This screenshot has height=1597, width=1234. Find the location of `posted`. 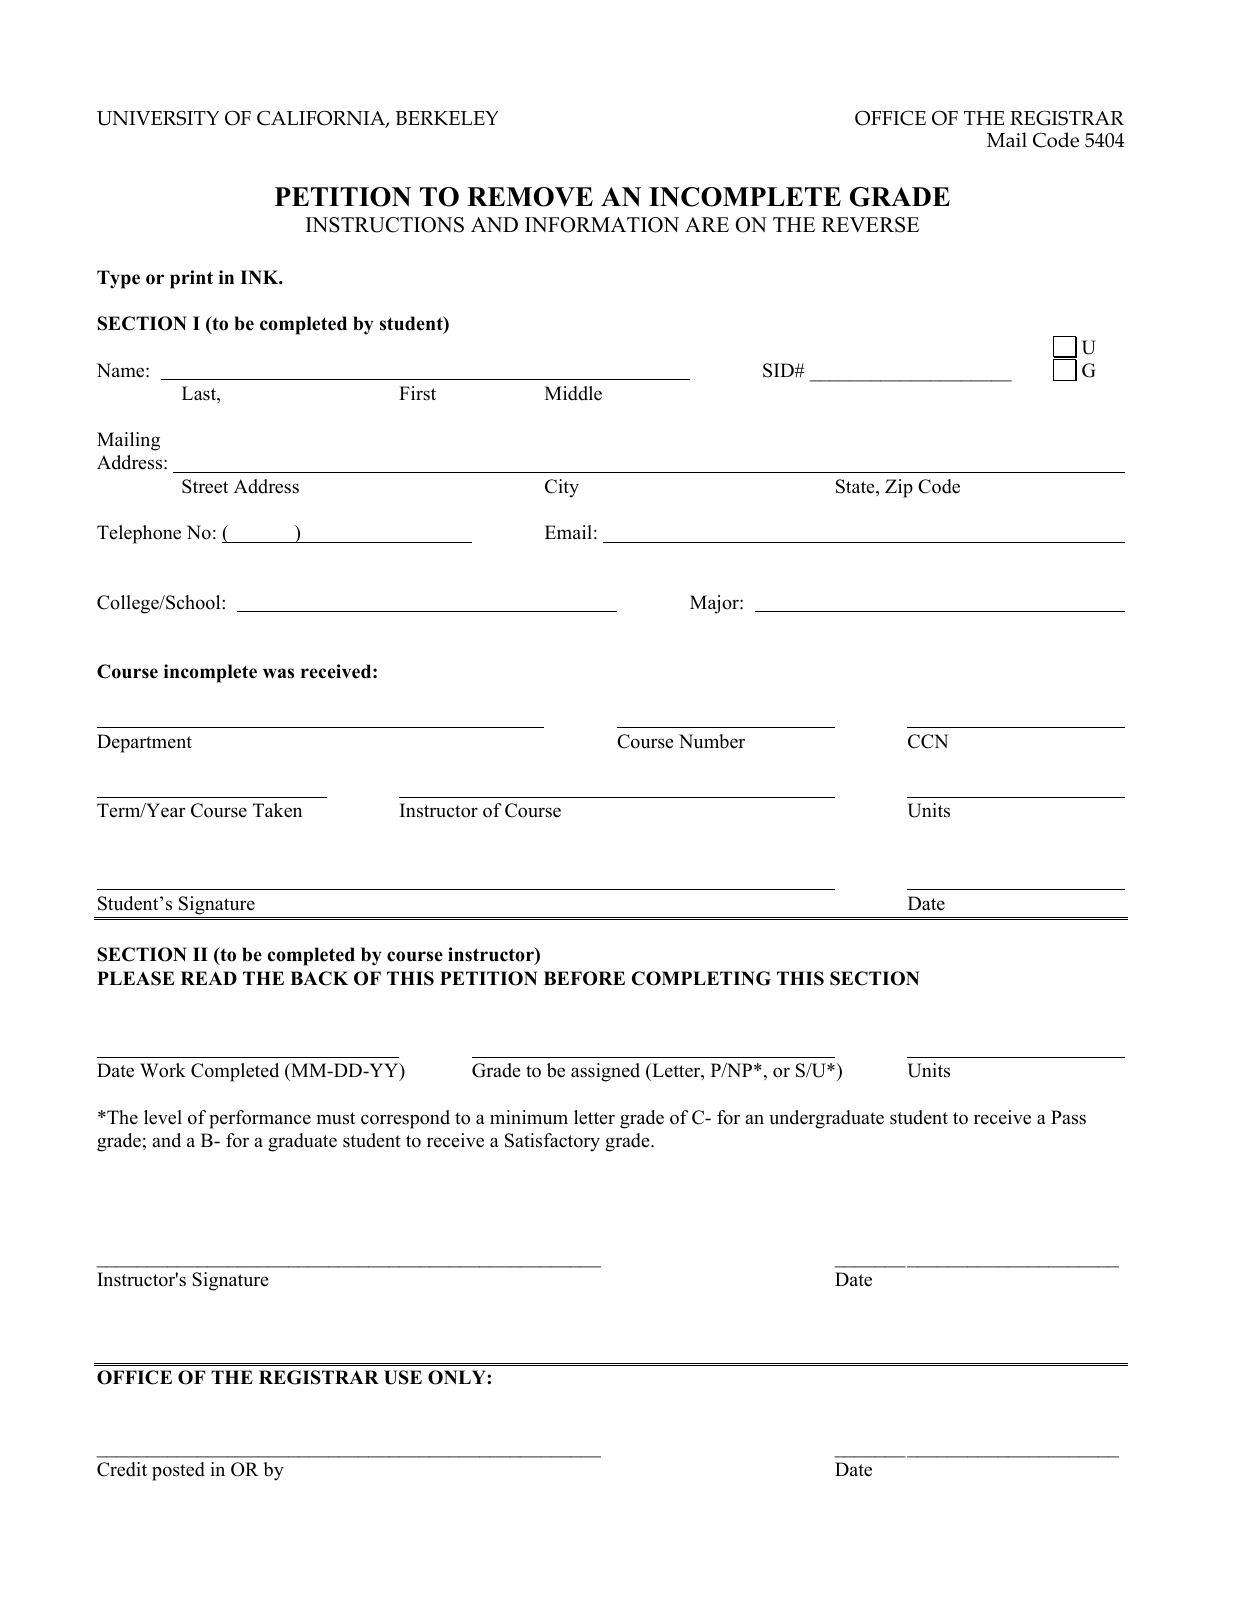

posted is located at coordinates (178, 1471).
